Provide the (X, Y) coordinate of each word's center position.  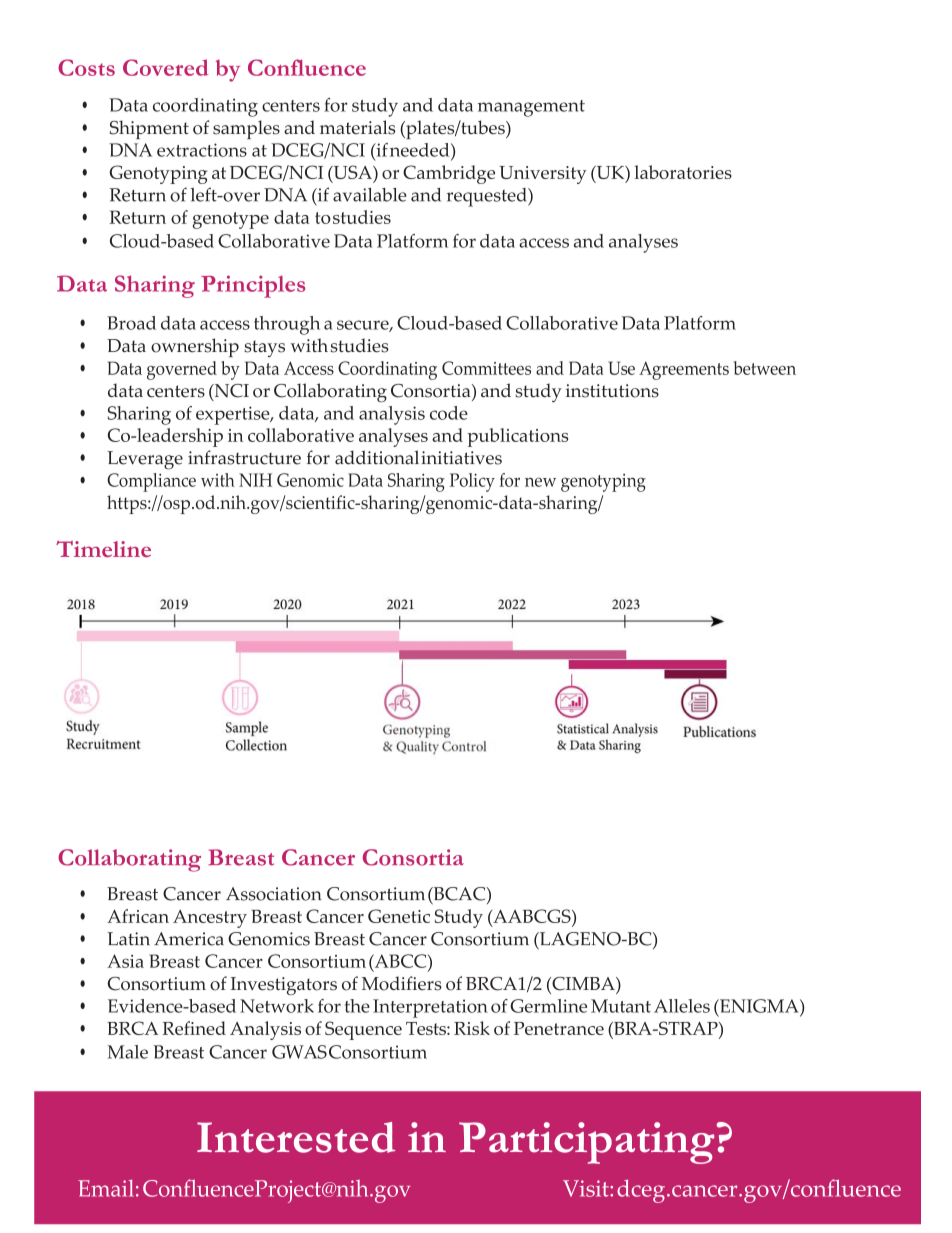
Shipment (149, 129)
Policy (472, 482)
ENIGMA (759, 1006)
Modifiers (402, 983)
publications (518, 437)
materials (357, 127)
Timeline (103, 549)
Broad (131, 323)
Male (127, 1052)
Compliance (151, 482)
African (138, 916)
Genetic (399, 916)
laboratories (683, 172)
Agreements (684, 370)
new (540, 482)
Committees (486, 368)
